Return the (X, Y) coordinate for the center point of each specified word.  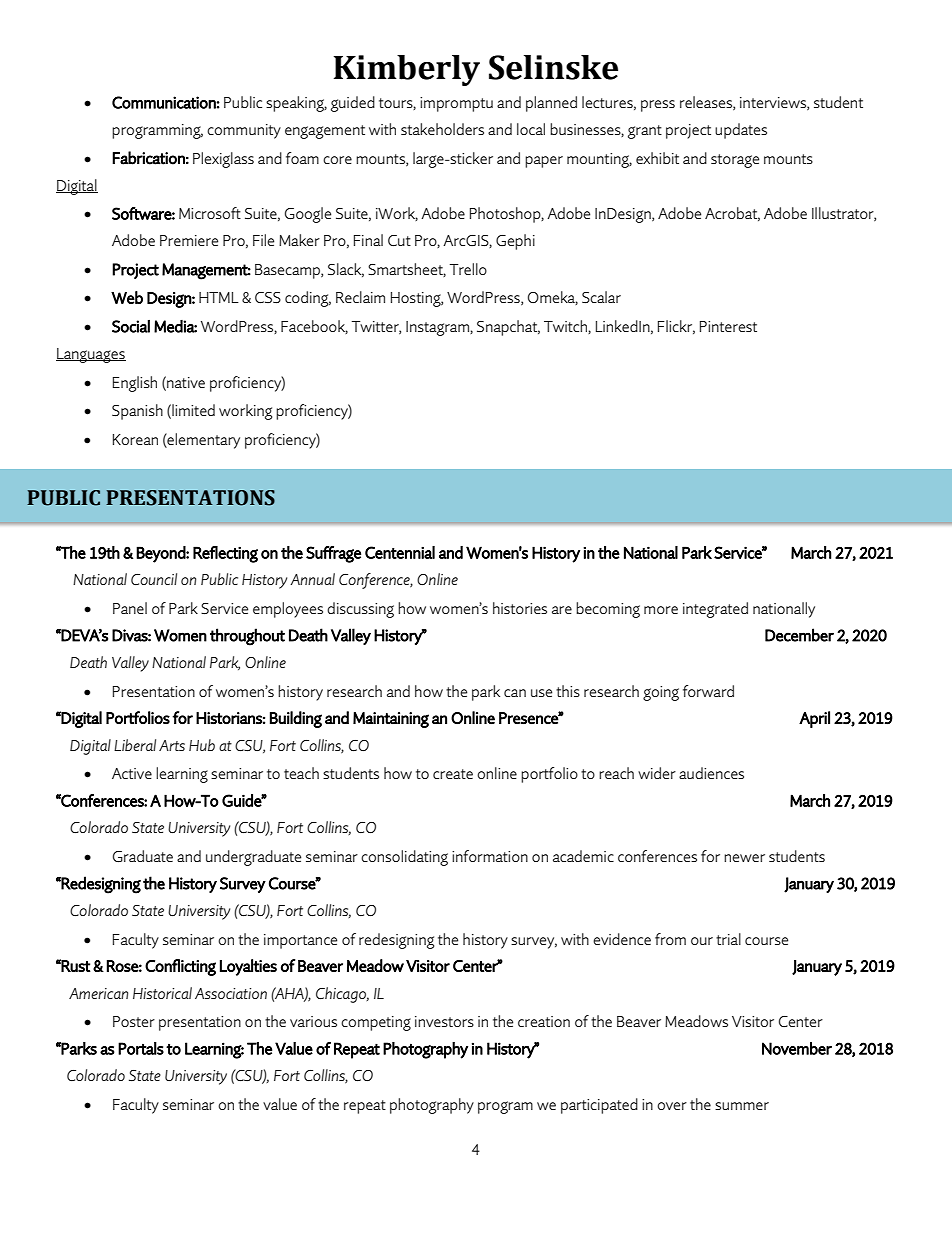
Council (154, 579)
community (244, 131)
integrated (715, 610)
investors (444, 1021)
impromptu (456, 104)
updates (741, 131)
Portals (141, 1048)
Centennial (400, 552)
